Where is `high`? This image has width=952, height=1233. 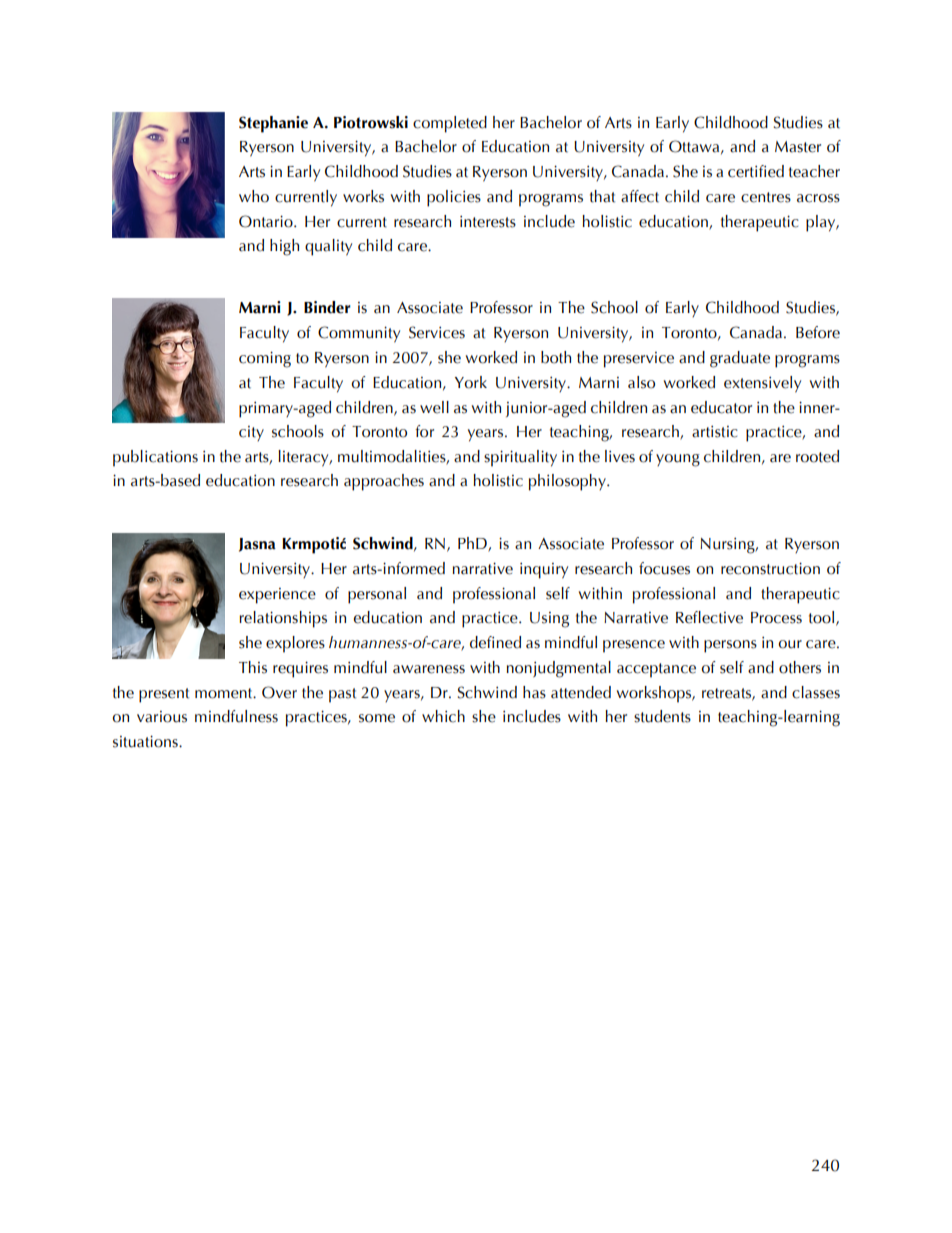
high is located at coordinates (284, 247).
